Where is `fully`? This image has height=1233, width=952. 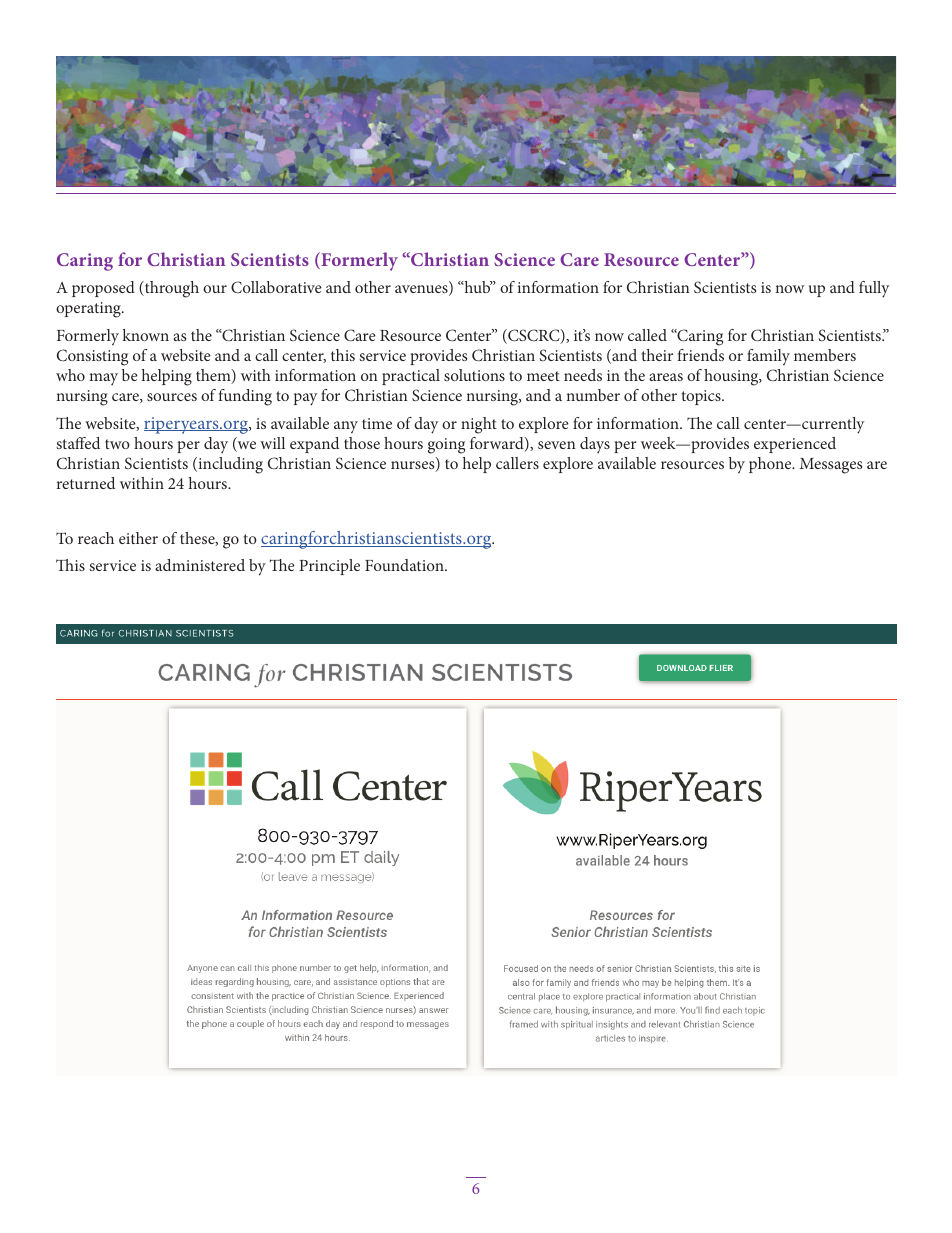 fully is located at coordinates (874, 289).
